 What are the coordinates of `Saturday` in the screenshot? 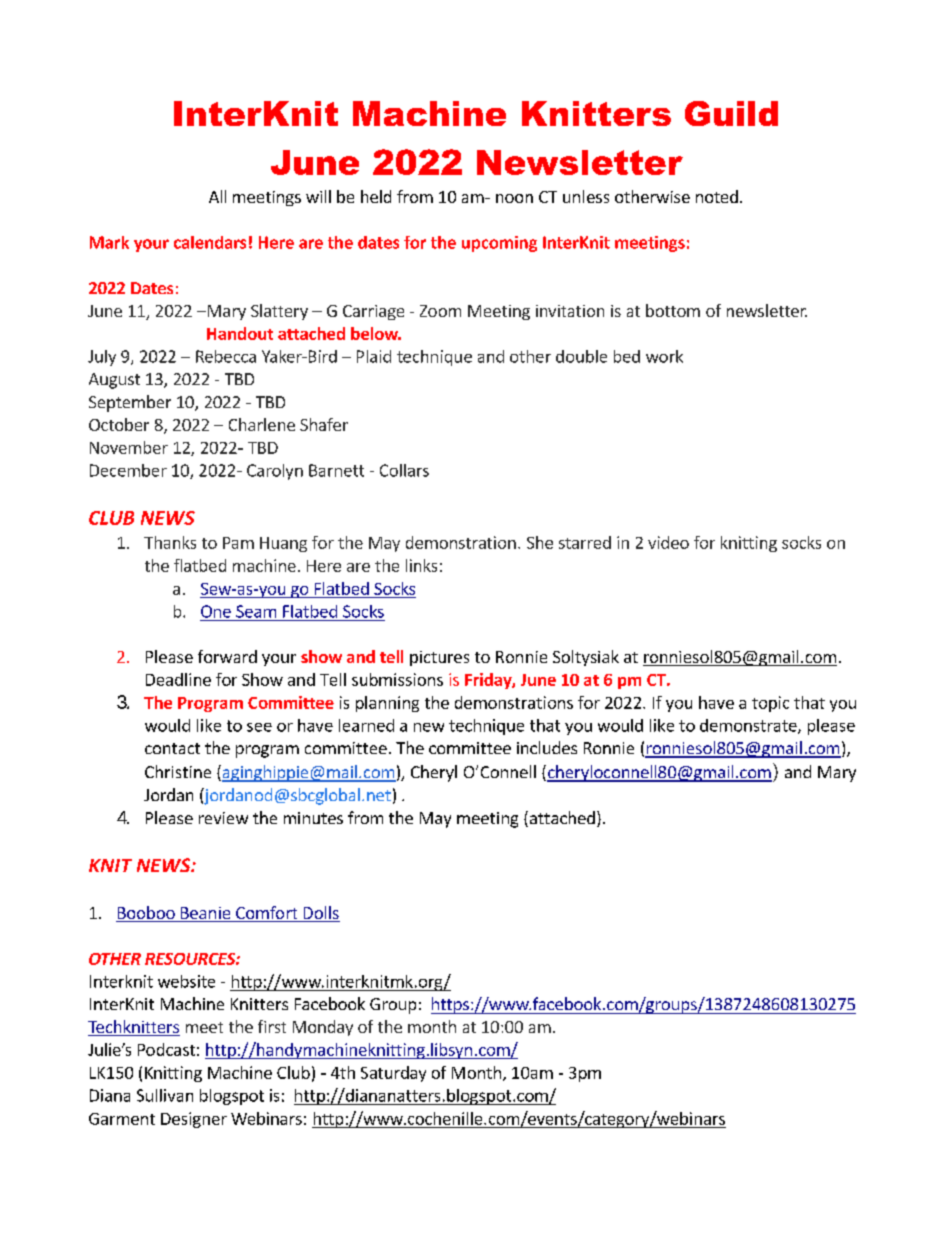 It's located at (393, 1074).
